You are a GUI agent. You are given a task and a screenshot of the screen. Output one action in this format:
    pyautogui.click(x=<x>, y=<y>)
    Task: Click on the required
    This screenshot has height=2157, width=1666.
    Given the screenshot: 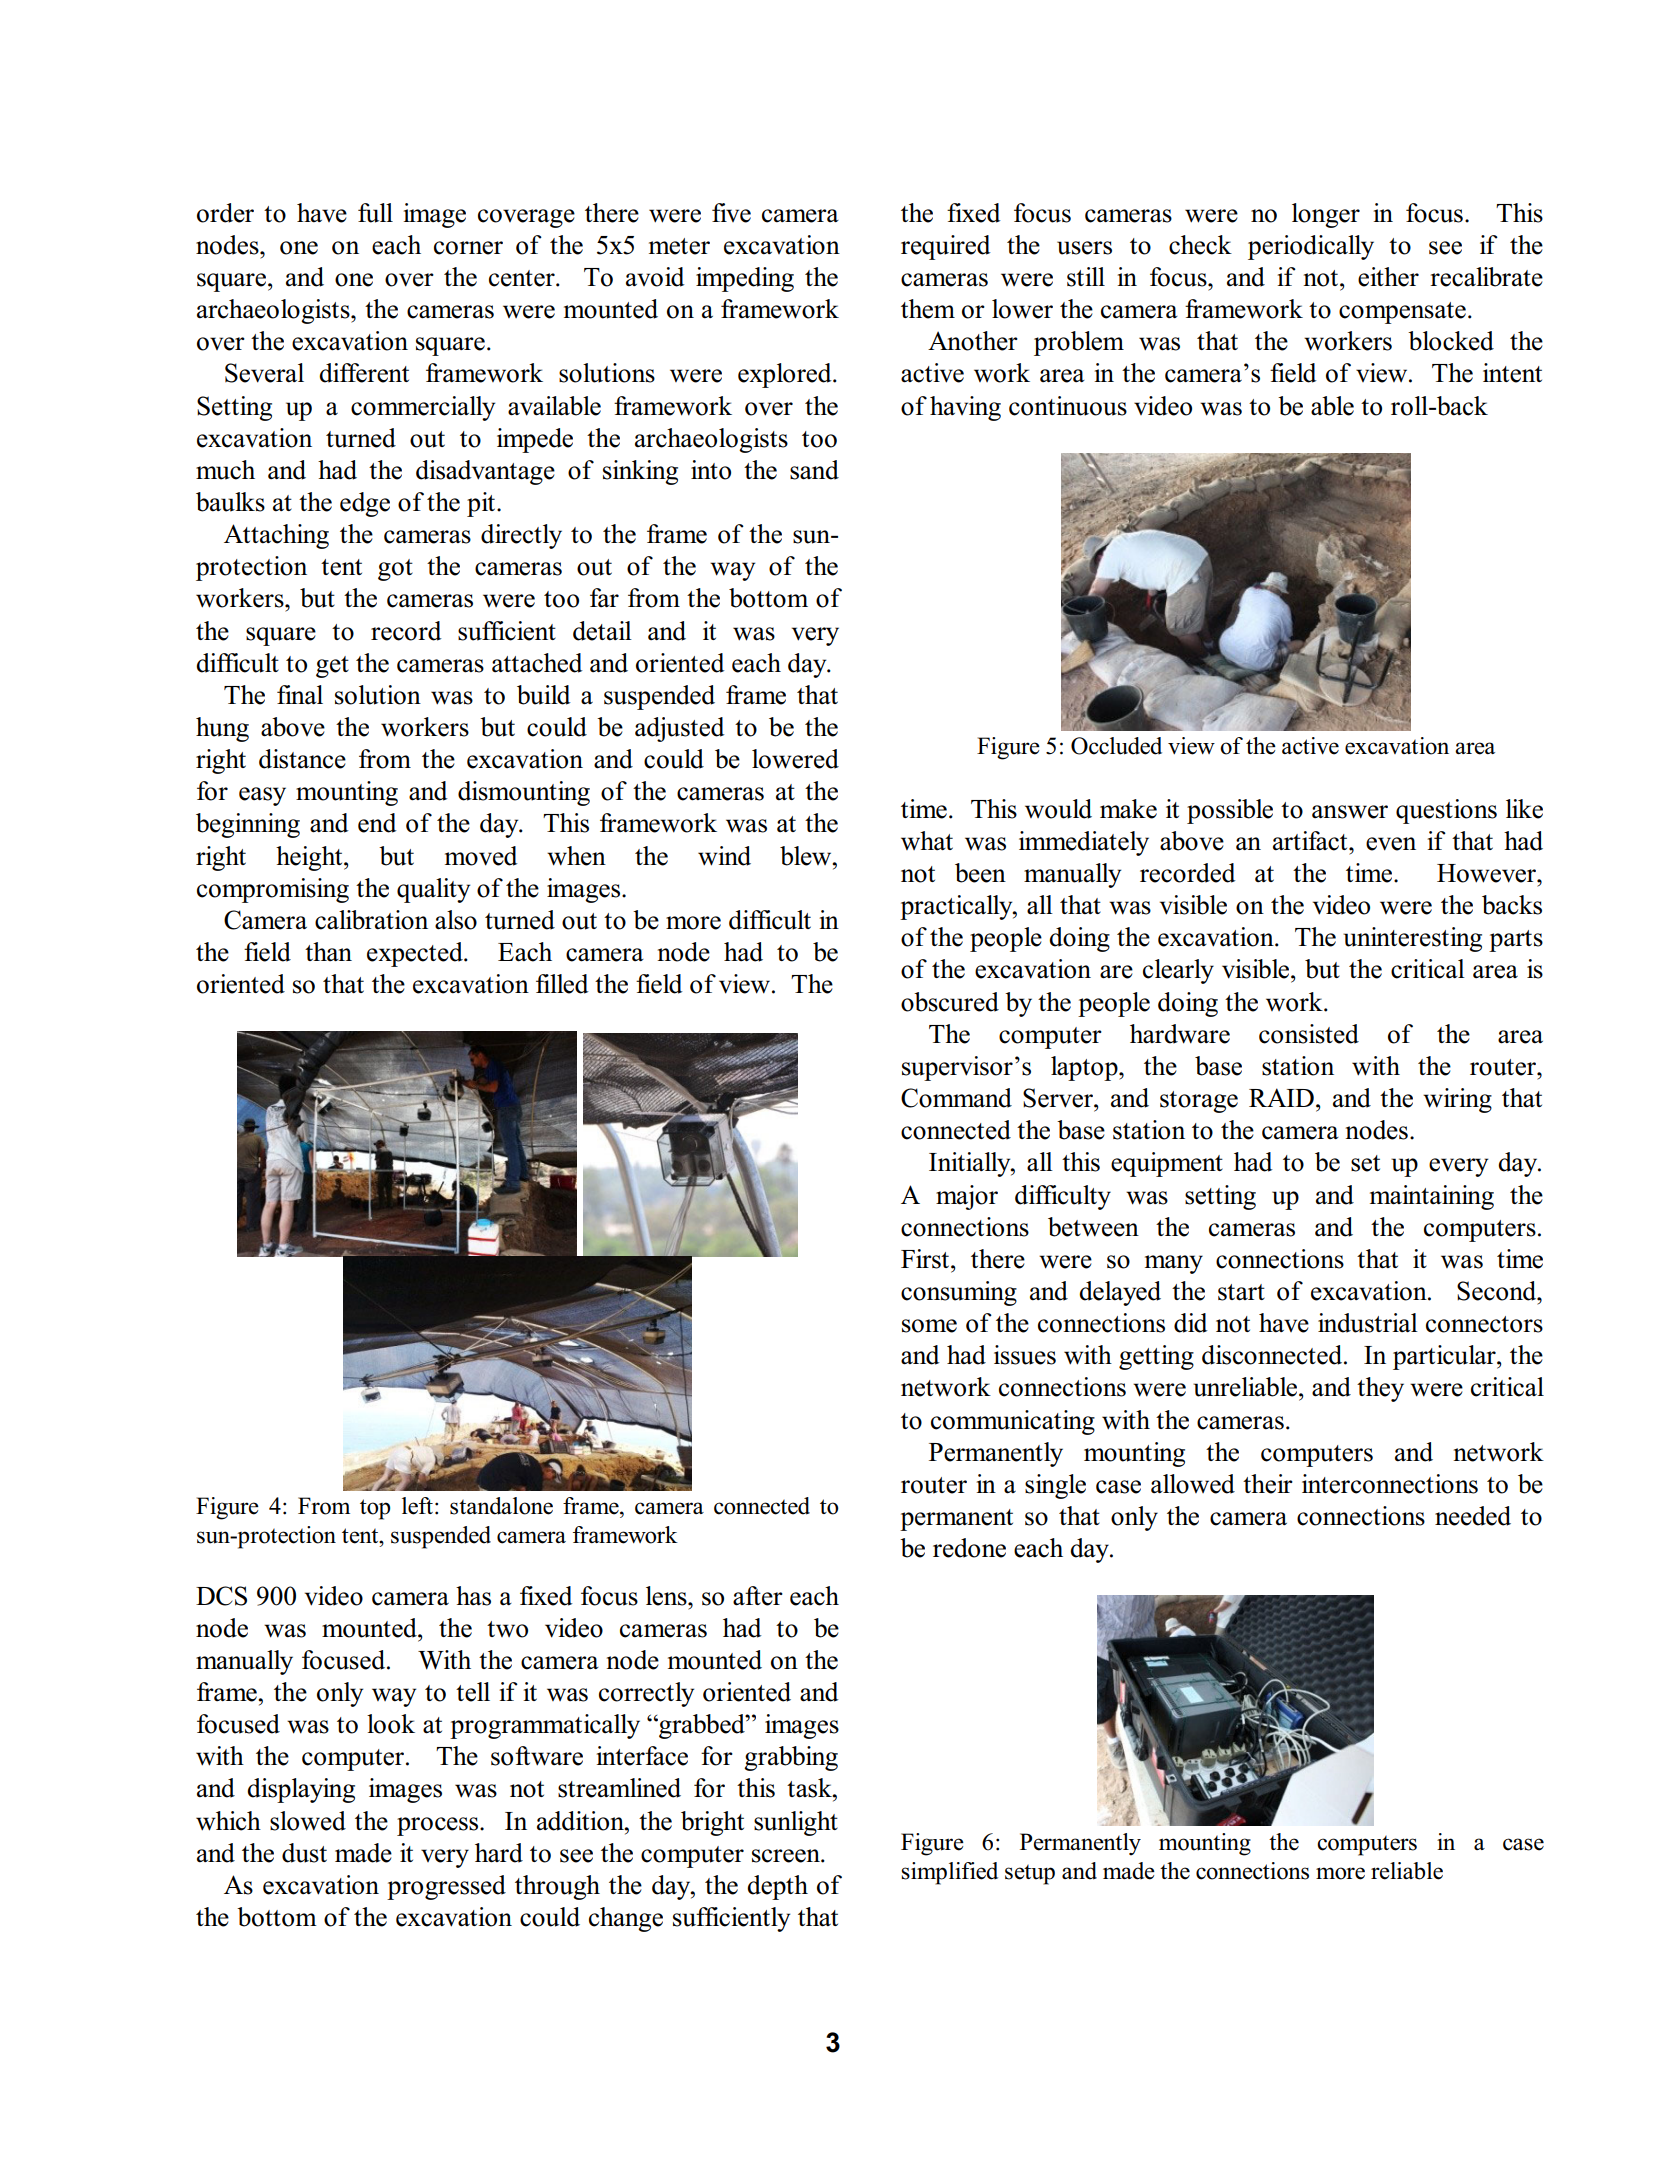 What is the action you would take?
    pyautogui.click(x=946, y=247)
